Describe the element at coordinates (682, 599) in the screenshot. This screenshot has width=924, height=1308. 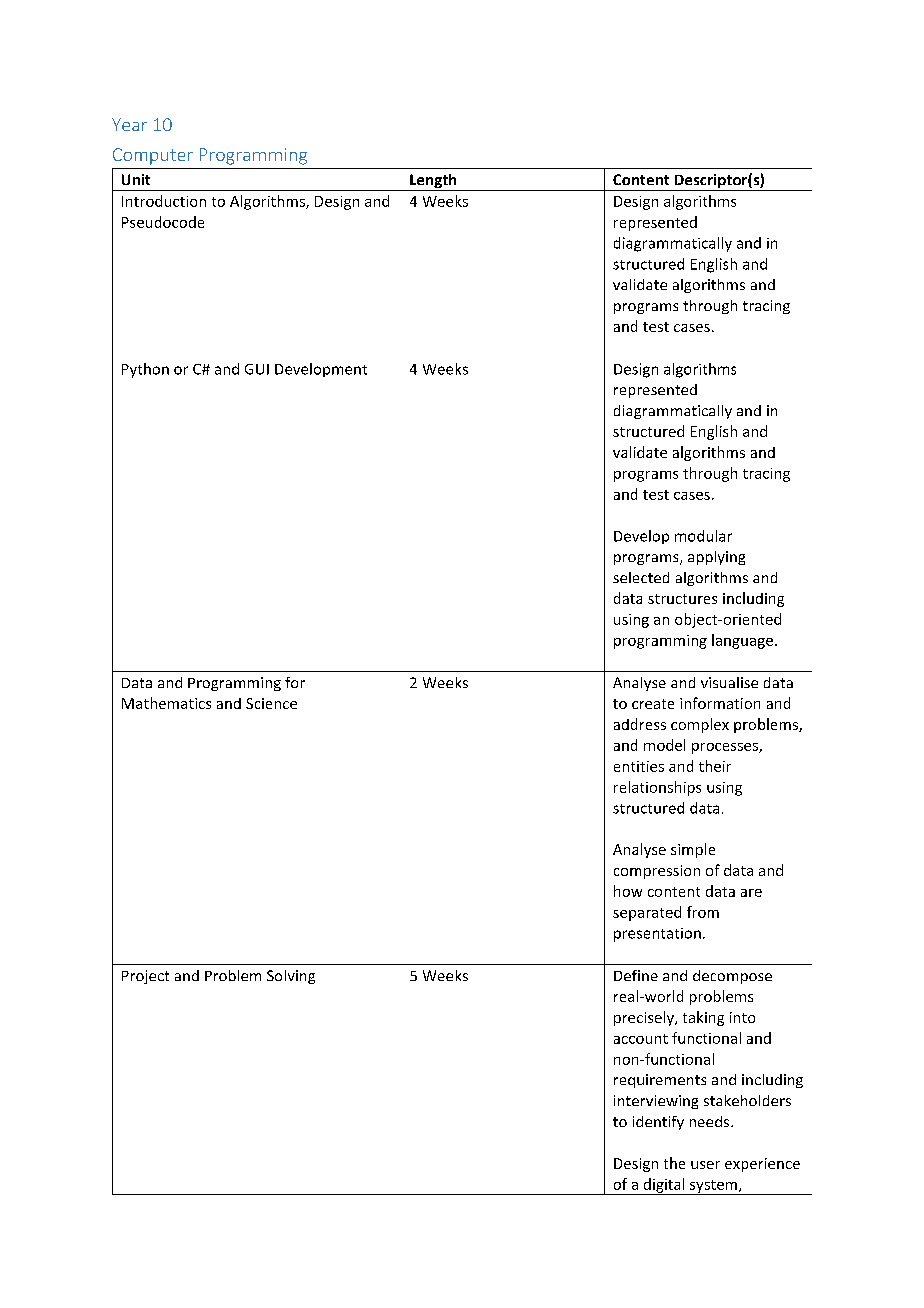
I see `structures` at that location.
